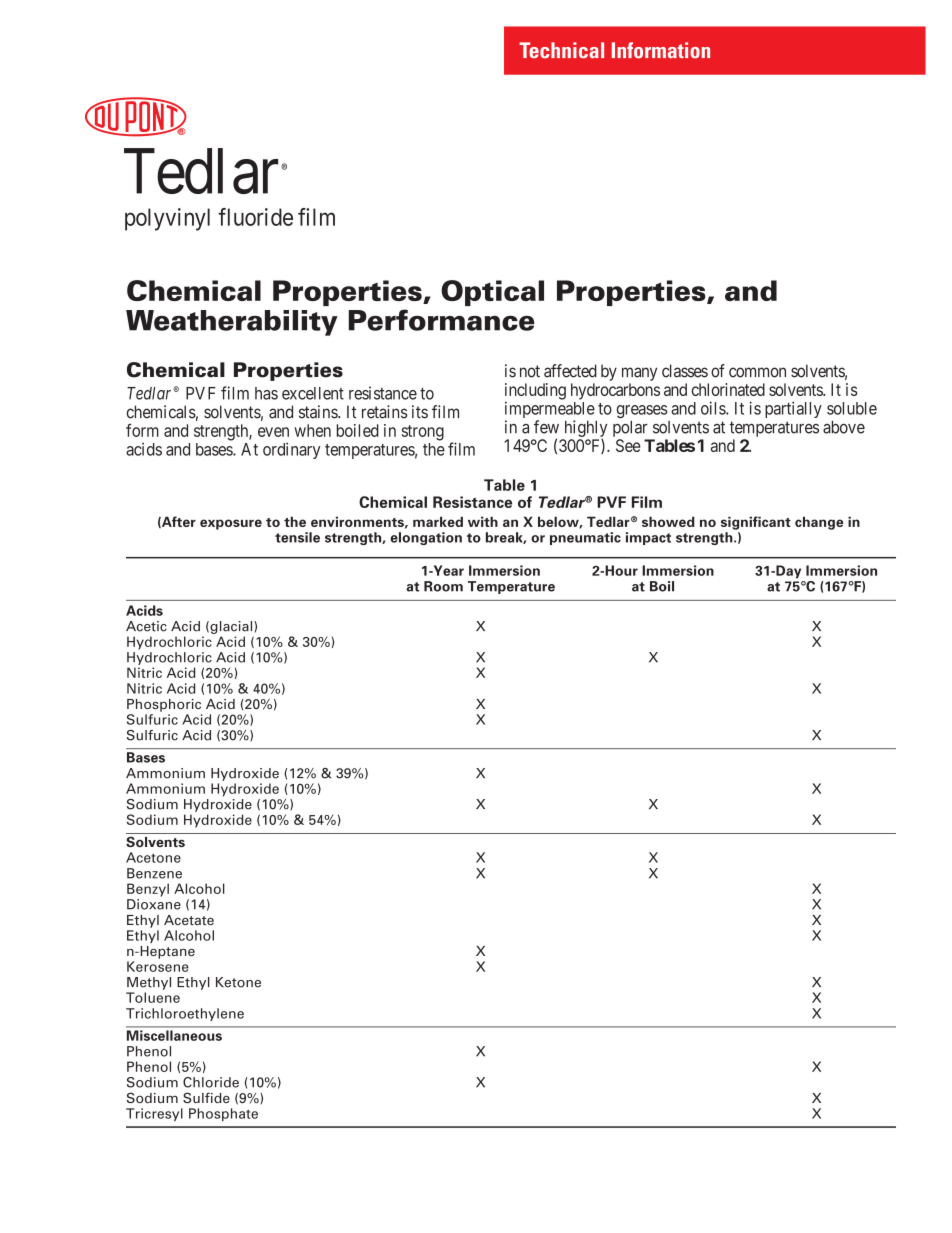 The image size is (952, 1233). What do you see at coordinates (255, 217) in the page?
I see `fluoride` at bounding box center [255, 217].
